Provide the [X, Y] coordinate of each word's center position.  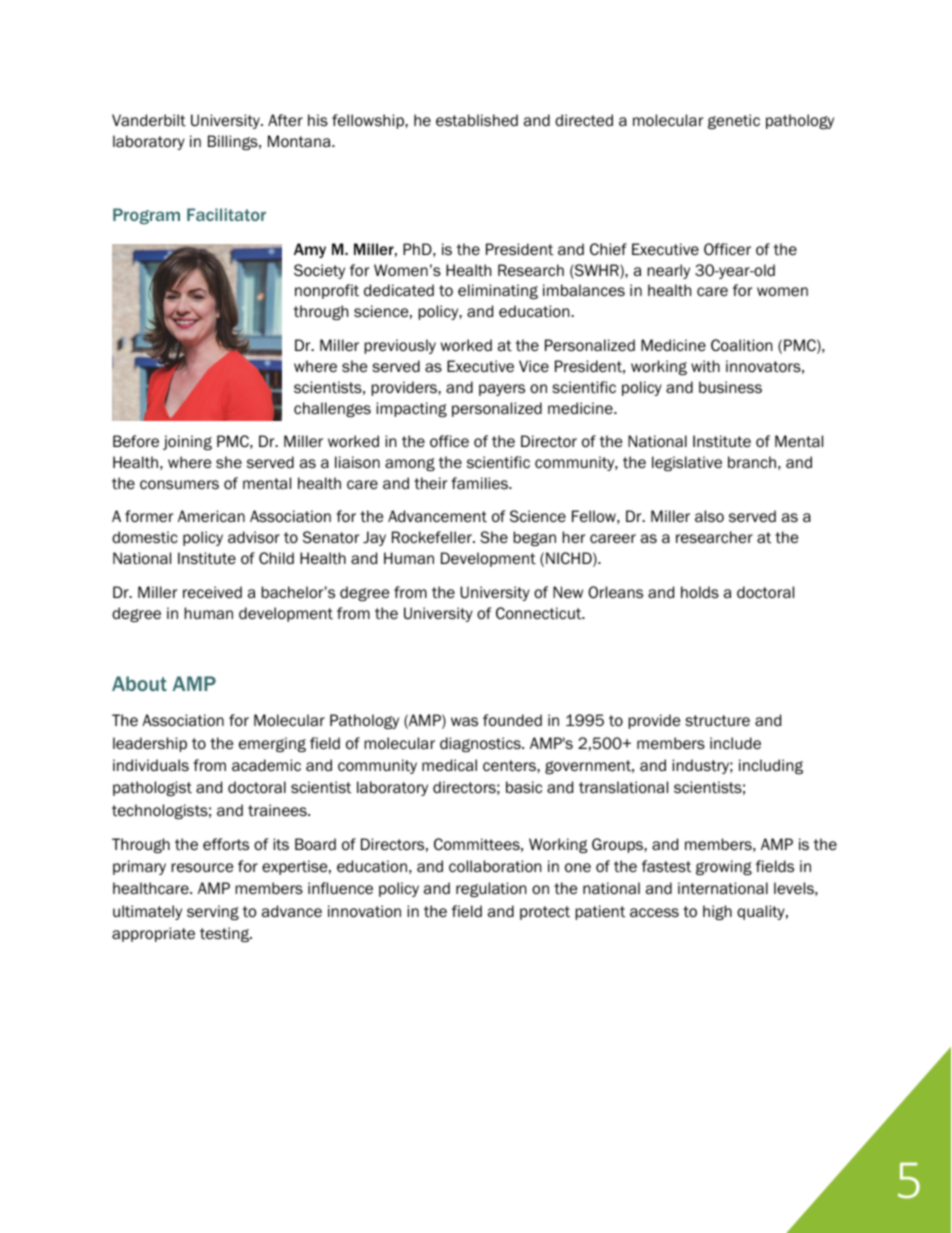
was [464, 721]
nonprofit [327, 291]
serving [213, 912]
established [477, 120]
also [709, 516]
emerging [272, 744]
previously [400, 346]
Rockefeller [433, 537]
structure [717, 721]
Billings [234, 142]
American [211, 516]
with [705, 366]
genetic [734, 121]
